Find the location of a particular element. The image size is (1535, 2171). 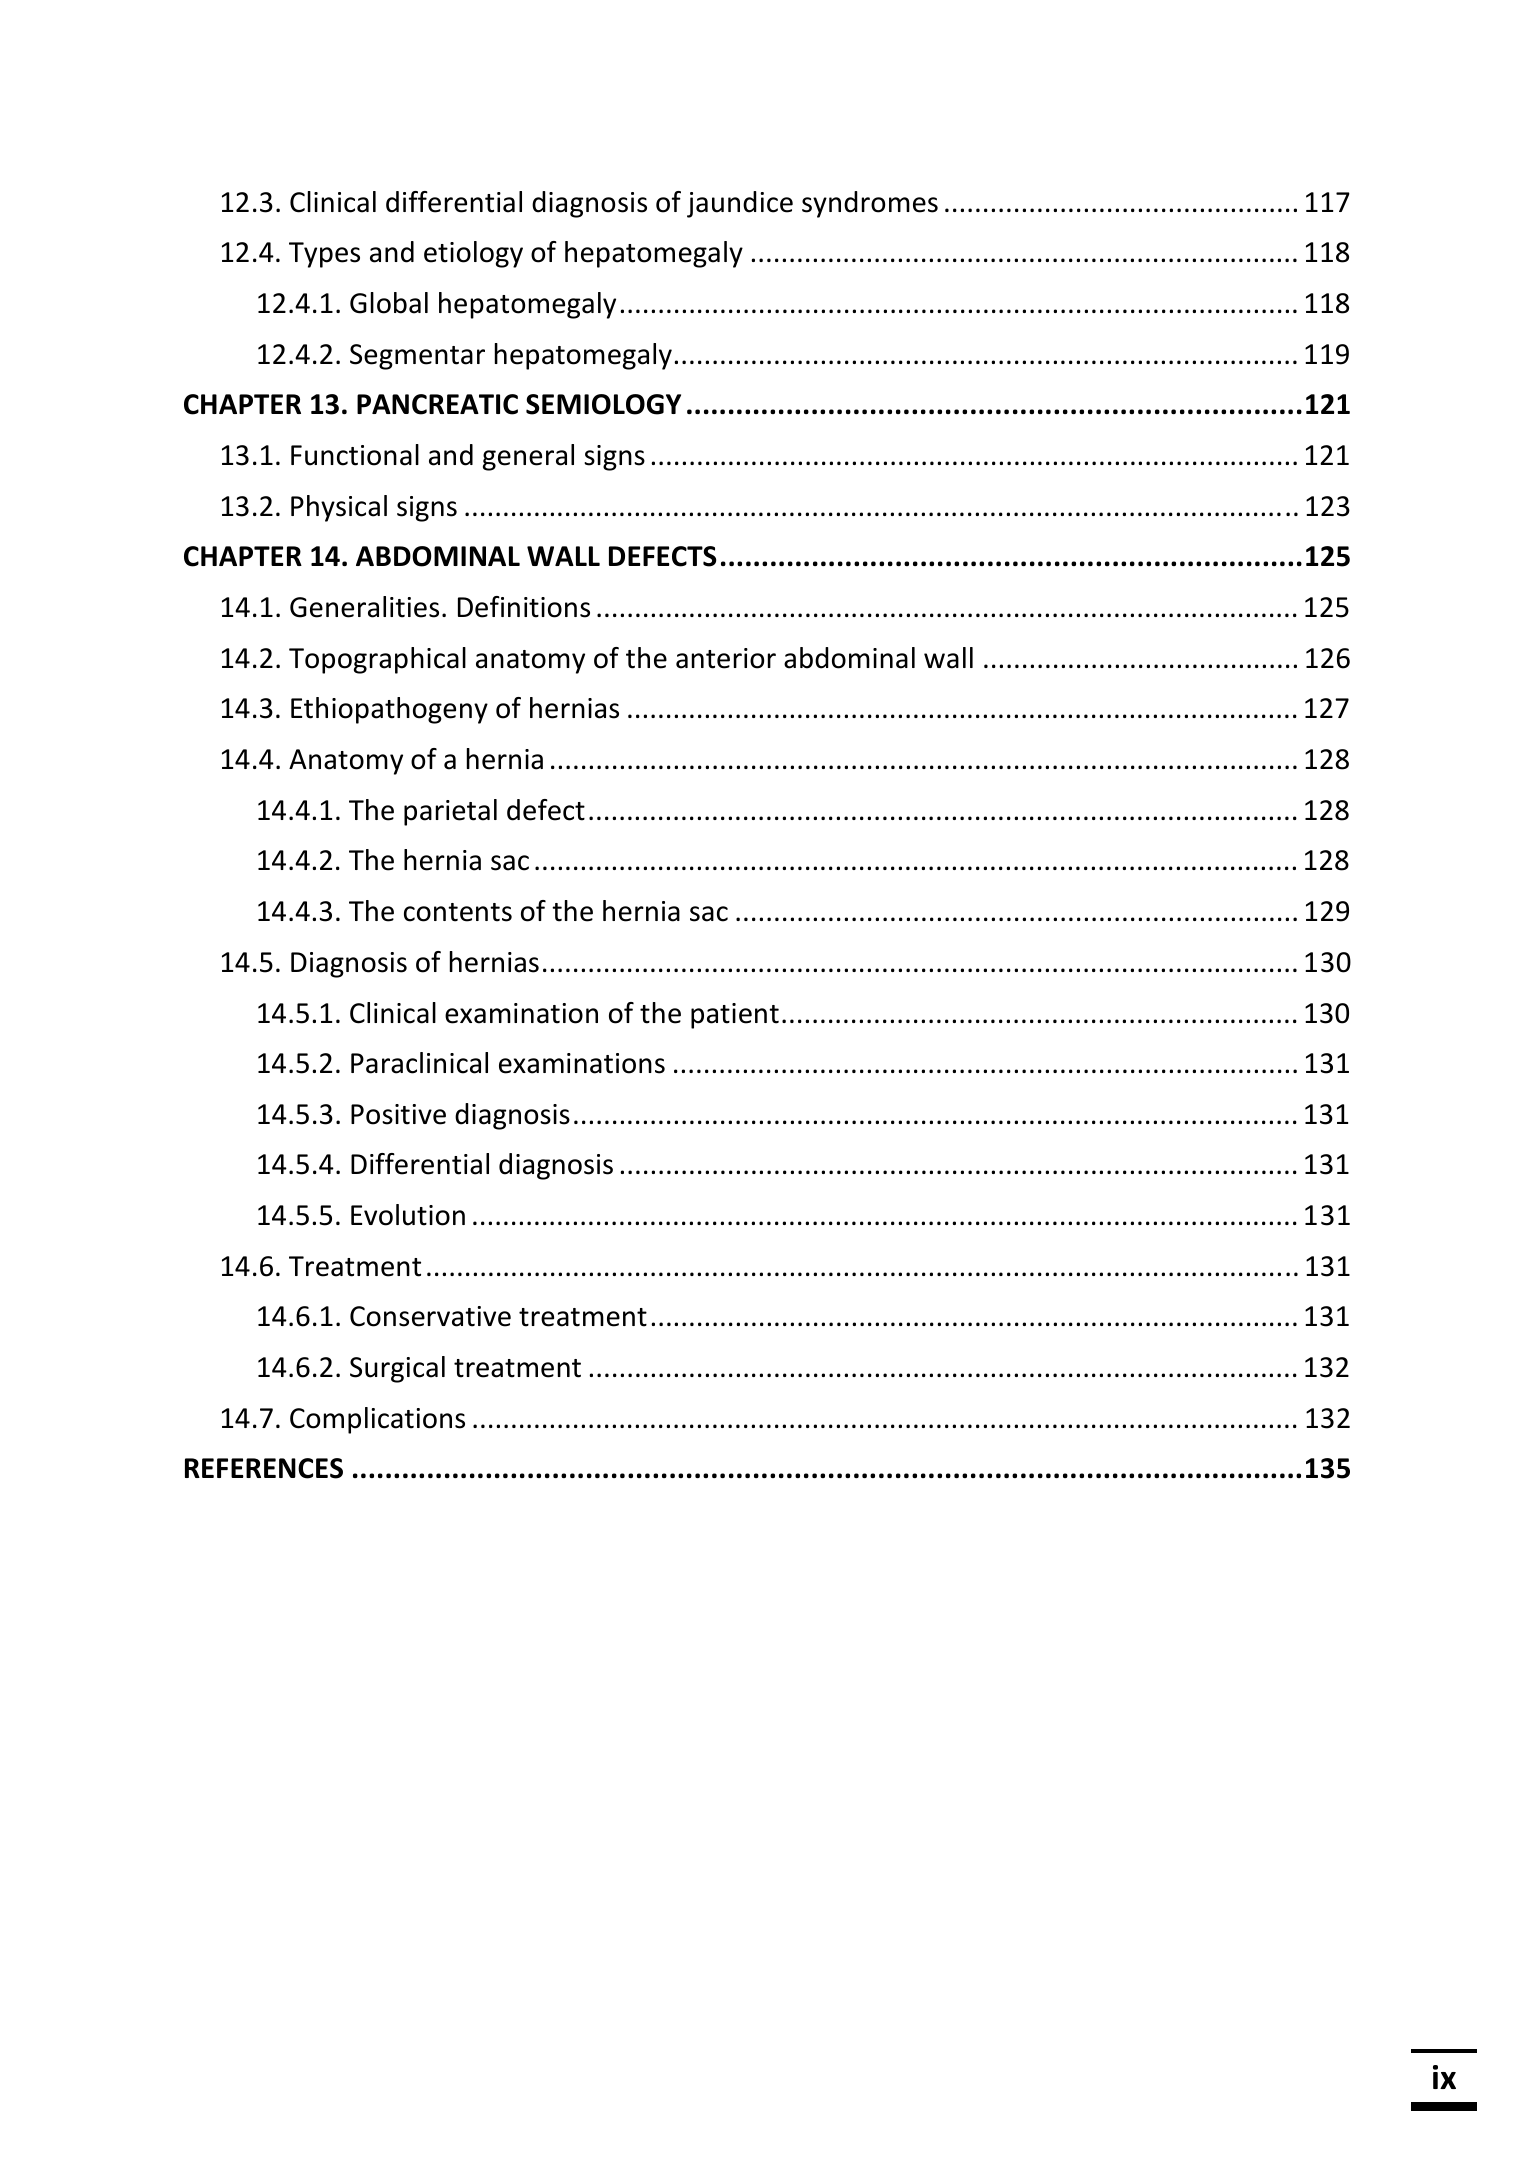

Definitions is located at coordinates (524, 607).
